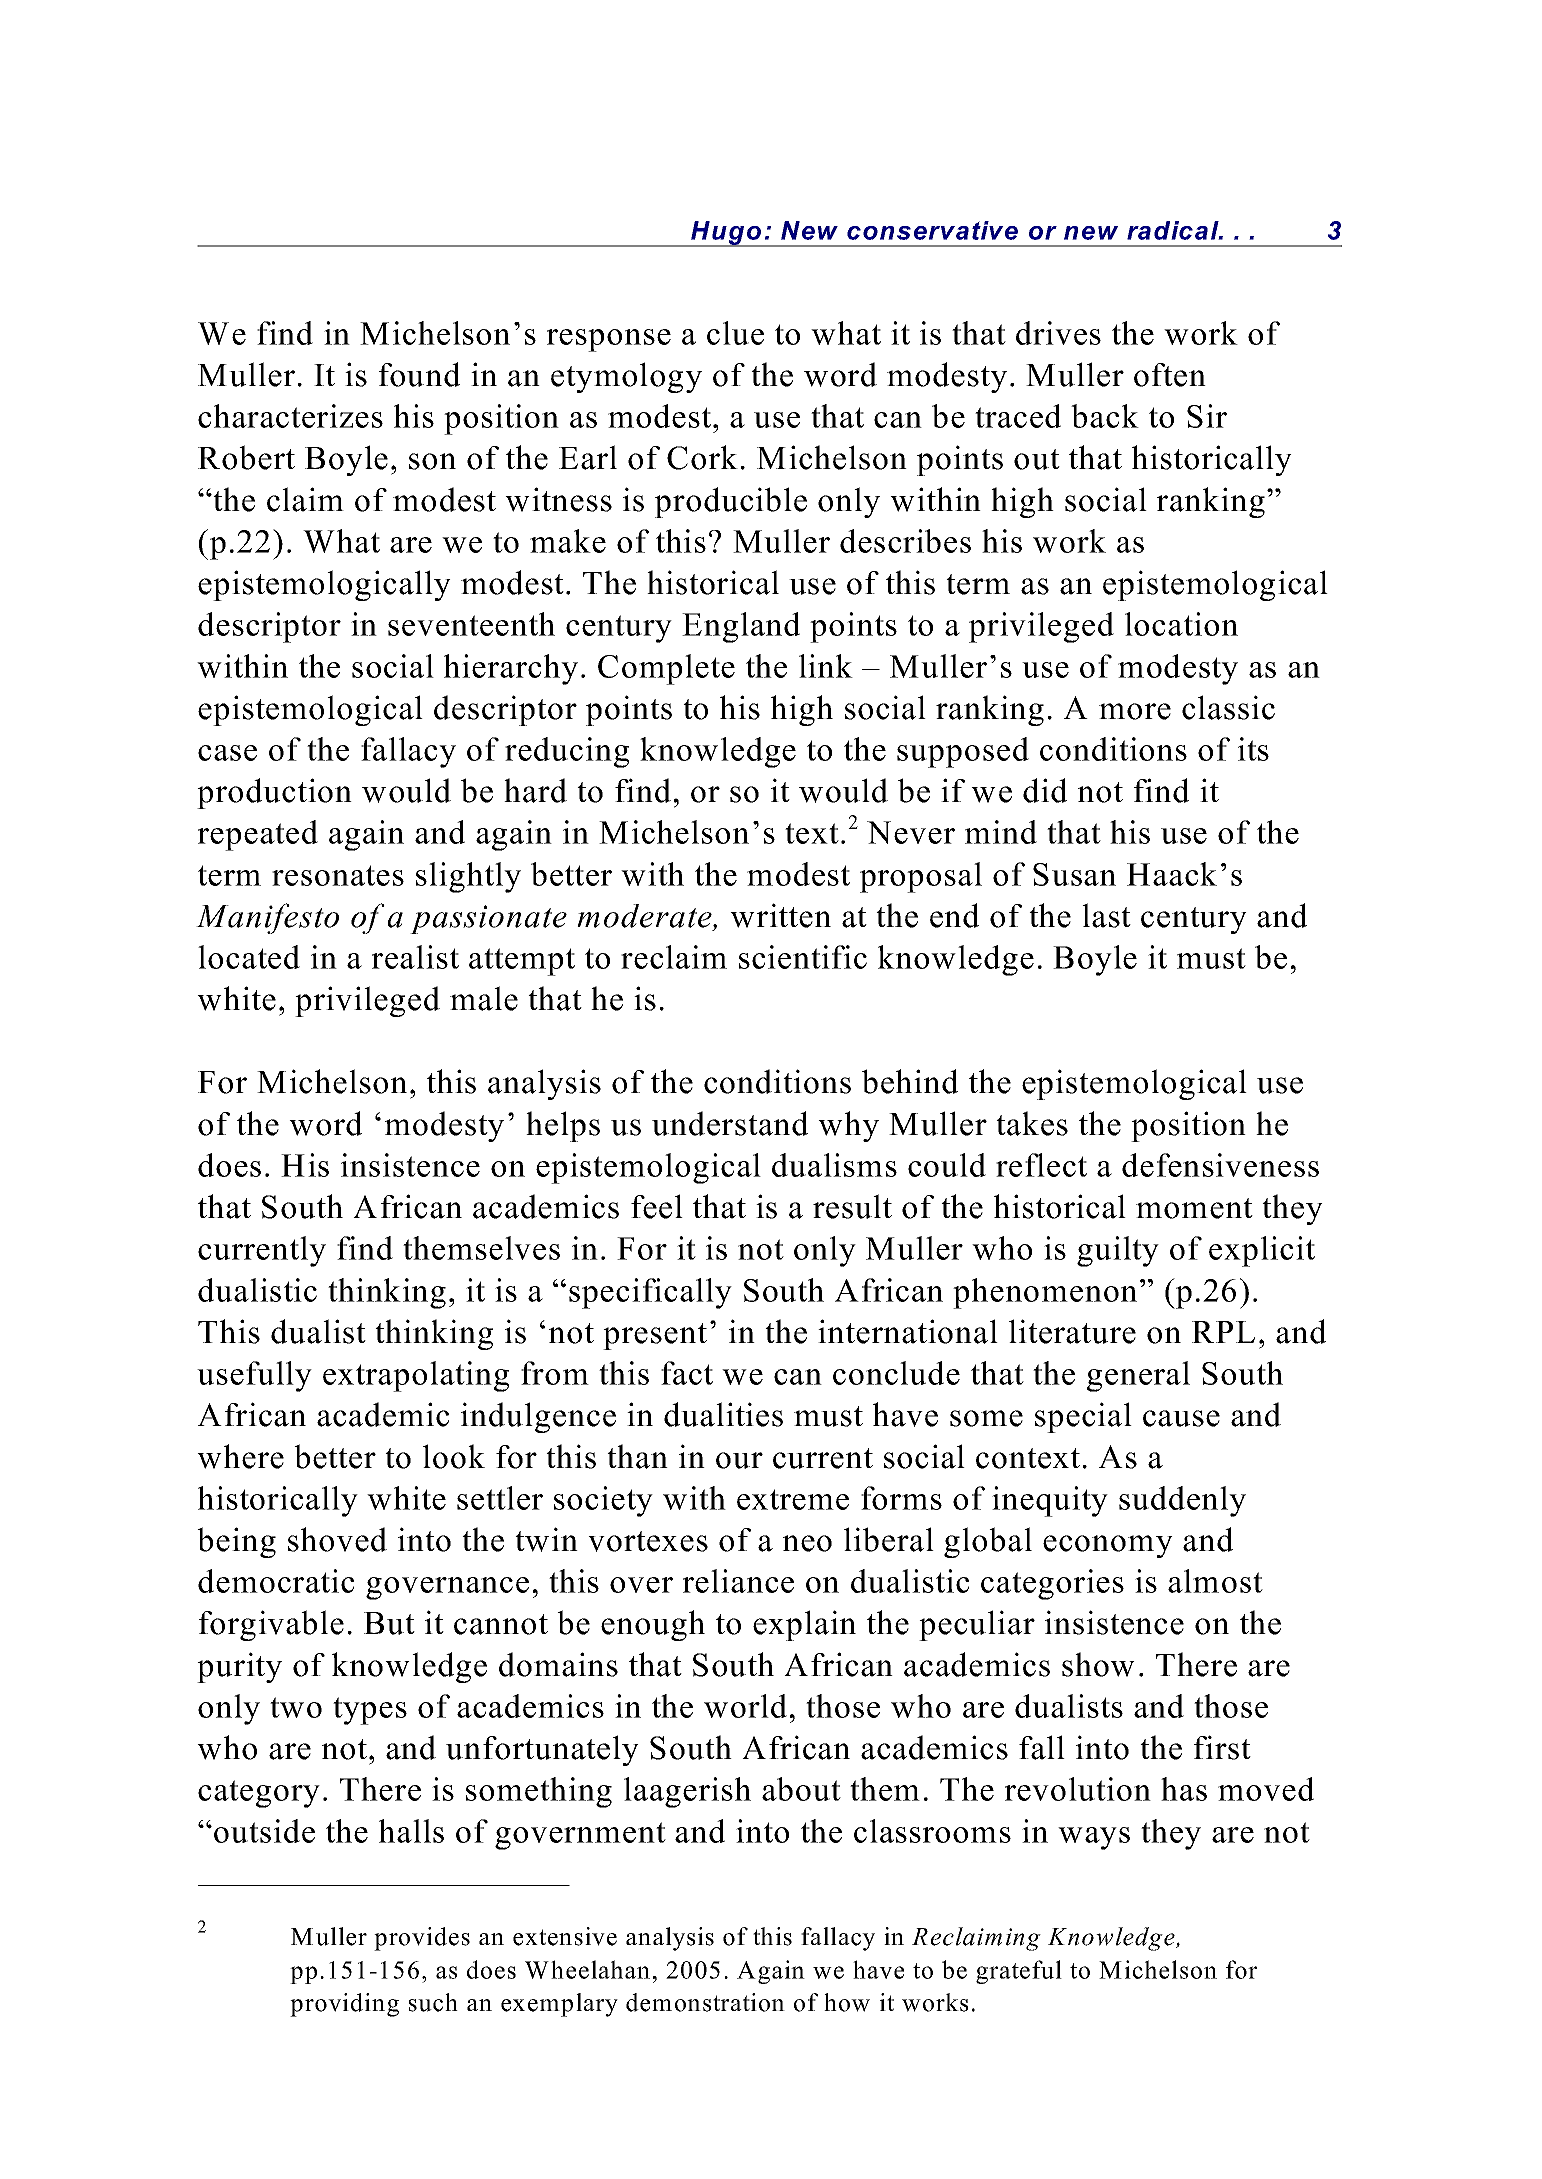  I want to click on extrapolating, so click(416, 1376).
